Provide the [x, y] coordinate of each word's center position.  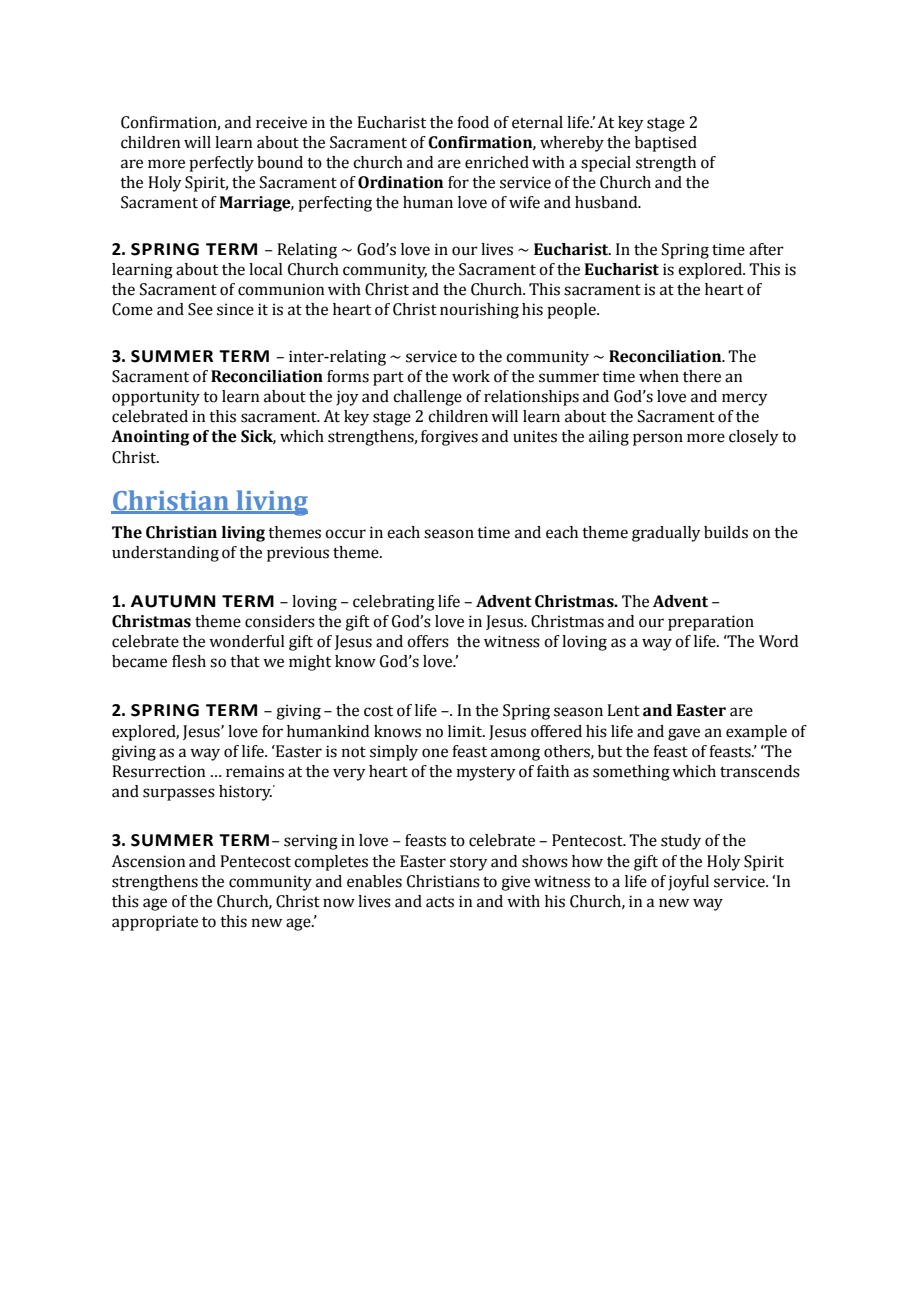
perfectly [221, 164]
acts [440, 902]
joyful [688, 883]
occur [345, 534]
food [473, 122]
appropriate [155, 923]
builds [726, 532]
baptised [666, 144]
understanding [165, 554]
